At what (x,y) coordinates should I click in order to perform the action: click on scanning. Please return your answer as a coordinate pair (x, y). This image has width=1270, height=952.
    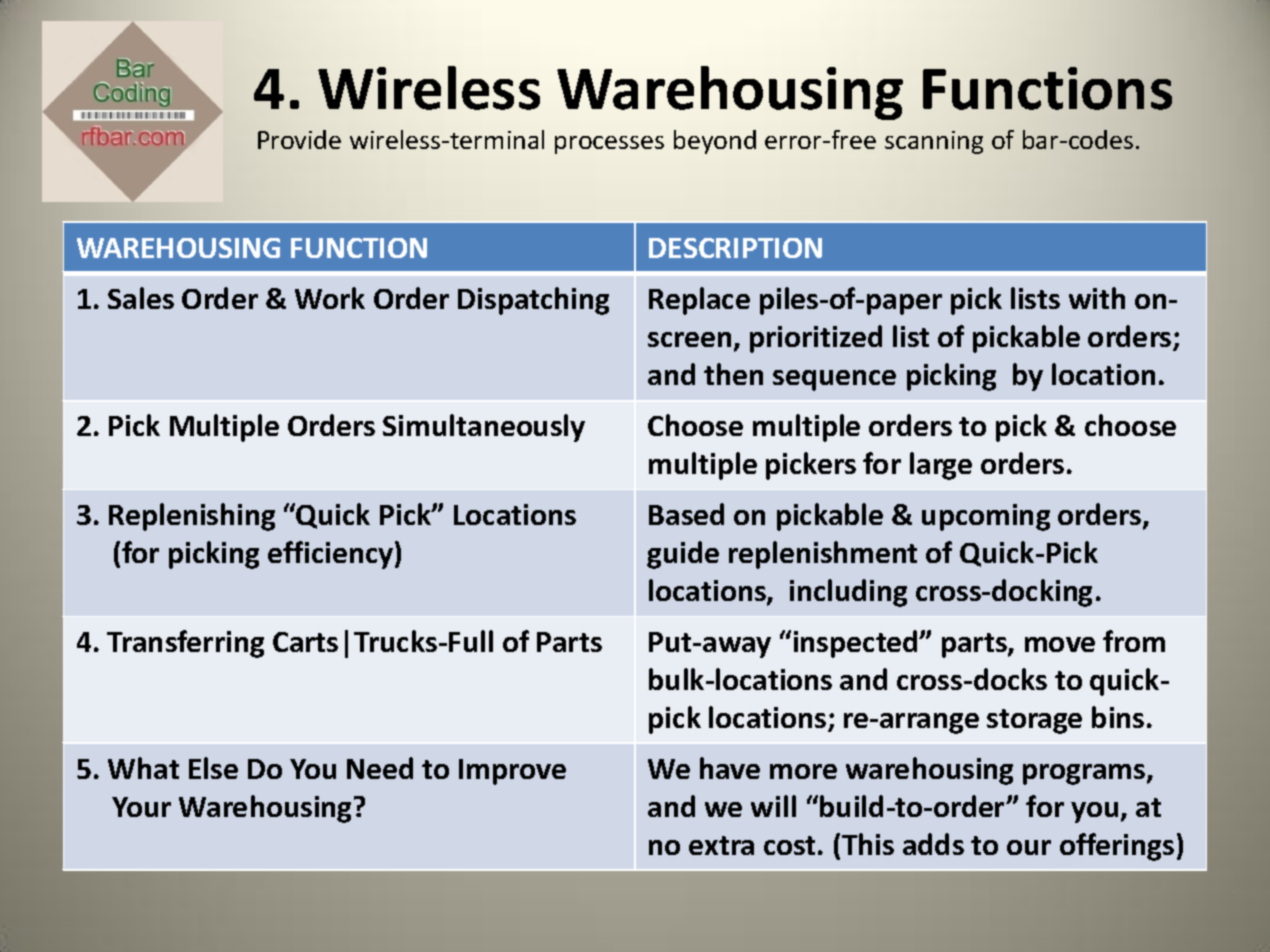
    Looking at the image, I should click on (934, 142).
